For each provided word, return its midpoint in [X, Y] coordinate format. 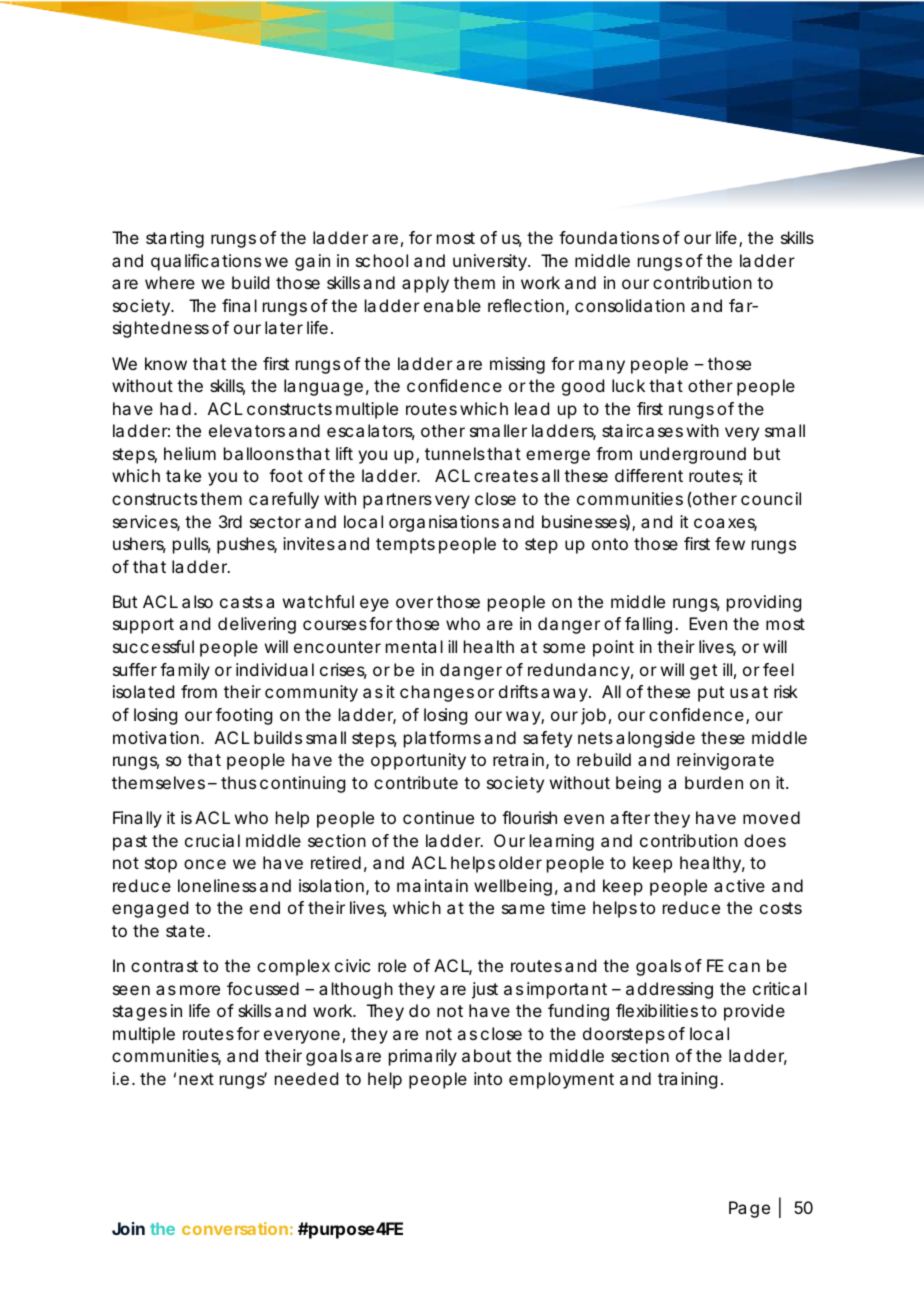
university [491, 262]
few [730, 543]
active [739, 885]
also [197, 601]
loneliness [217, 885]
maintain [432, 885]
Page [749, 1209]
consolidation [630, 305]
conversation [235, 1228]
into [488, 1078]
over [414, 603]
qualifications [206, 262]
